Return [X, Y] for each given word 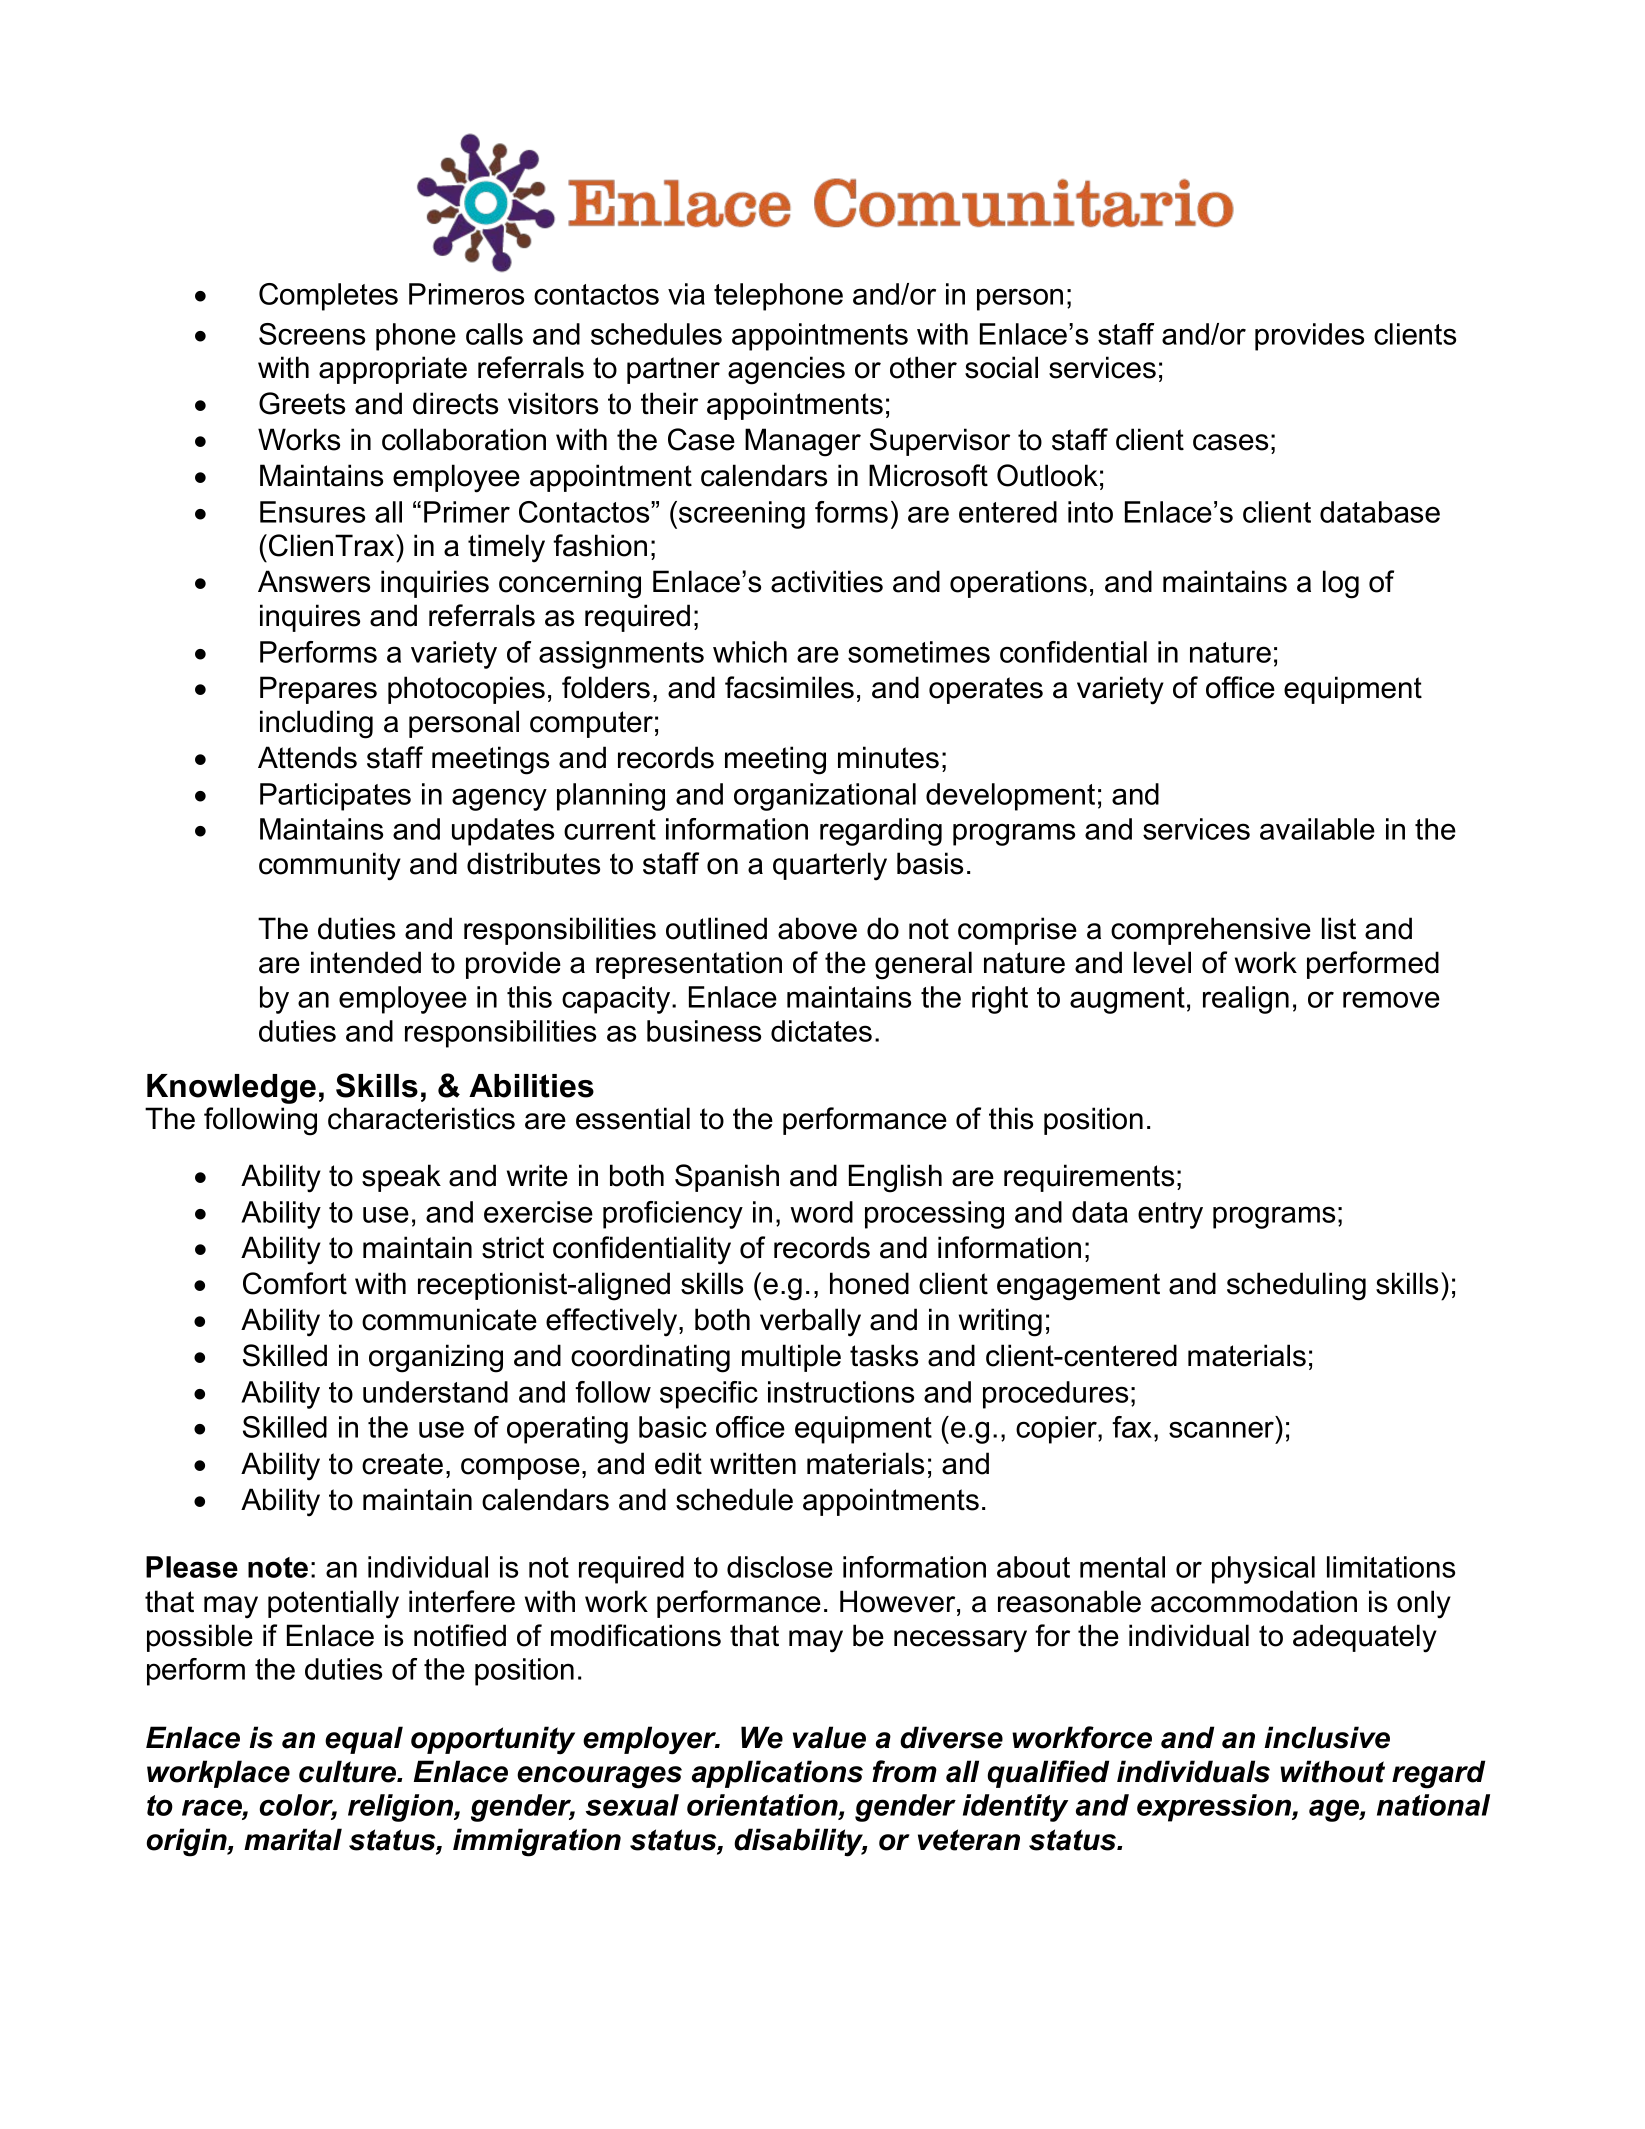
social [1001, 367]
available [1317, 829]
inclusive [1327, 1737]
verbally [810, 1322]
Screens [312, 334]
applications [777, 1774]
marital [293, 1839]
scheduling [1296, 1286]
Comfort [295, 1283]
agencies [786, 370]
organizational [825, 797]
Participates [335, 797]
